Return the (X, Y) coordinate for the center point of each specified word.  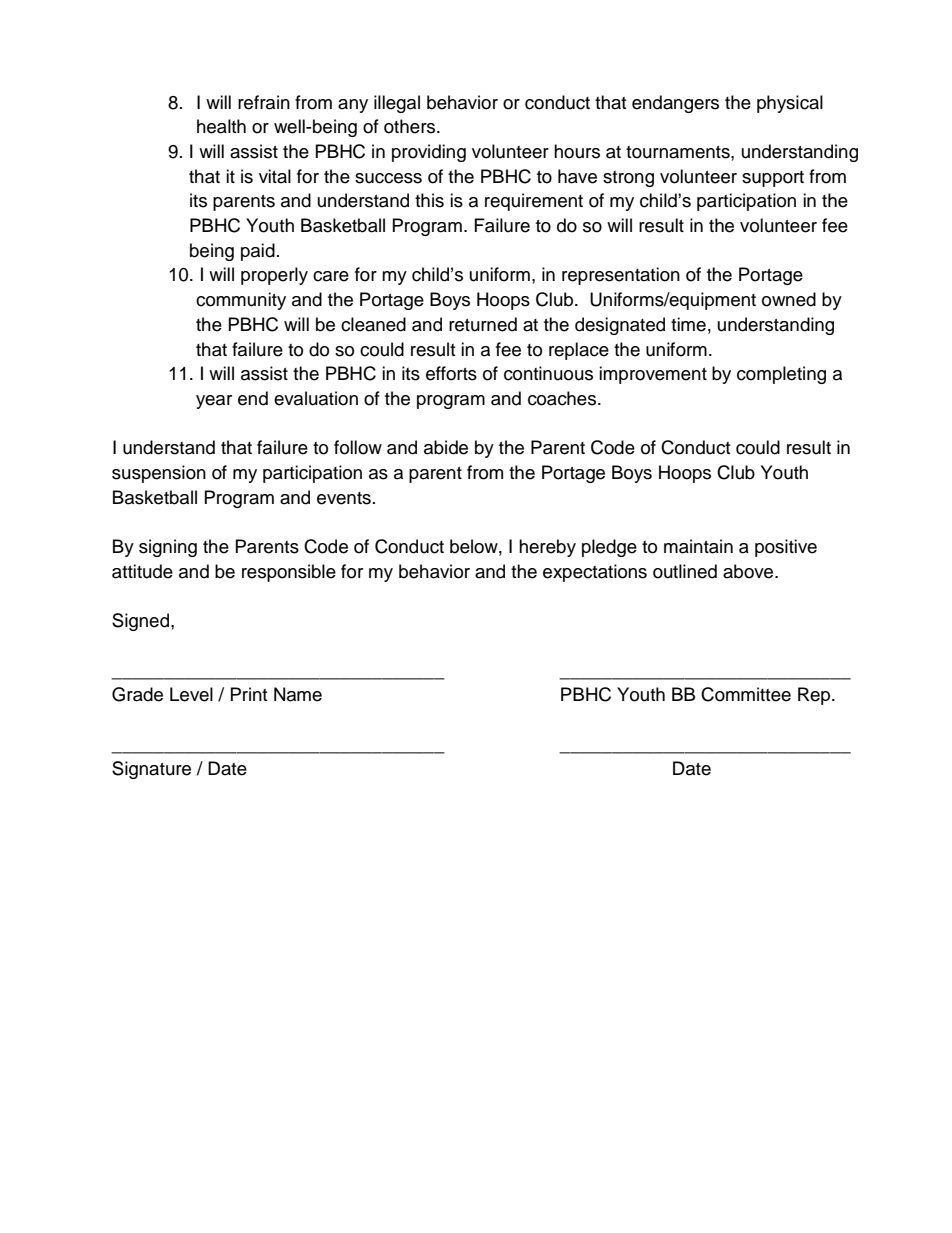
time (688, 324)
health (221, 126)
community (241, 301)
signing (168, 548)
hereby (547, 548)
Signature (151, 770)
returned (483, 324)
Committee (746, 694)
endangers (675, 104)
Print (249, 694)
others (411, 126)
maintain (698, 546)
